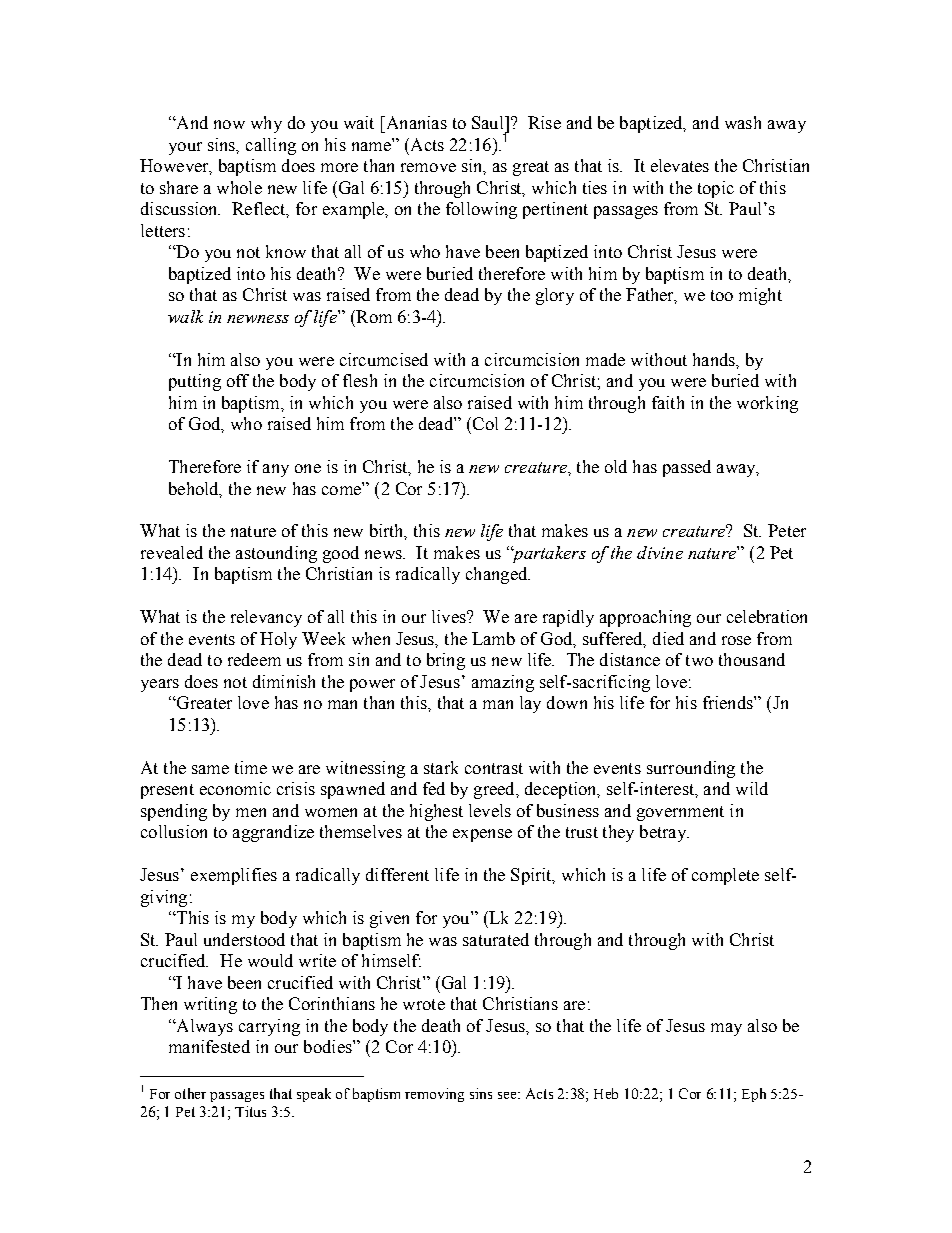 The width and height of the page is (952, 1233). What do you see at coordinates (434, 1095) in the page?
I see `removing` at bounding box center [434, 1095].
